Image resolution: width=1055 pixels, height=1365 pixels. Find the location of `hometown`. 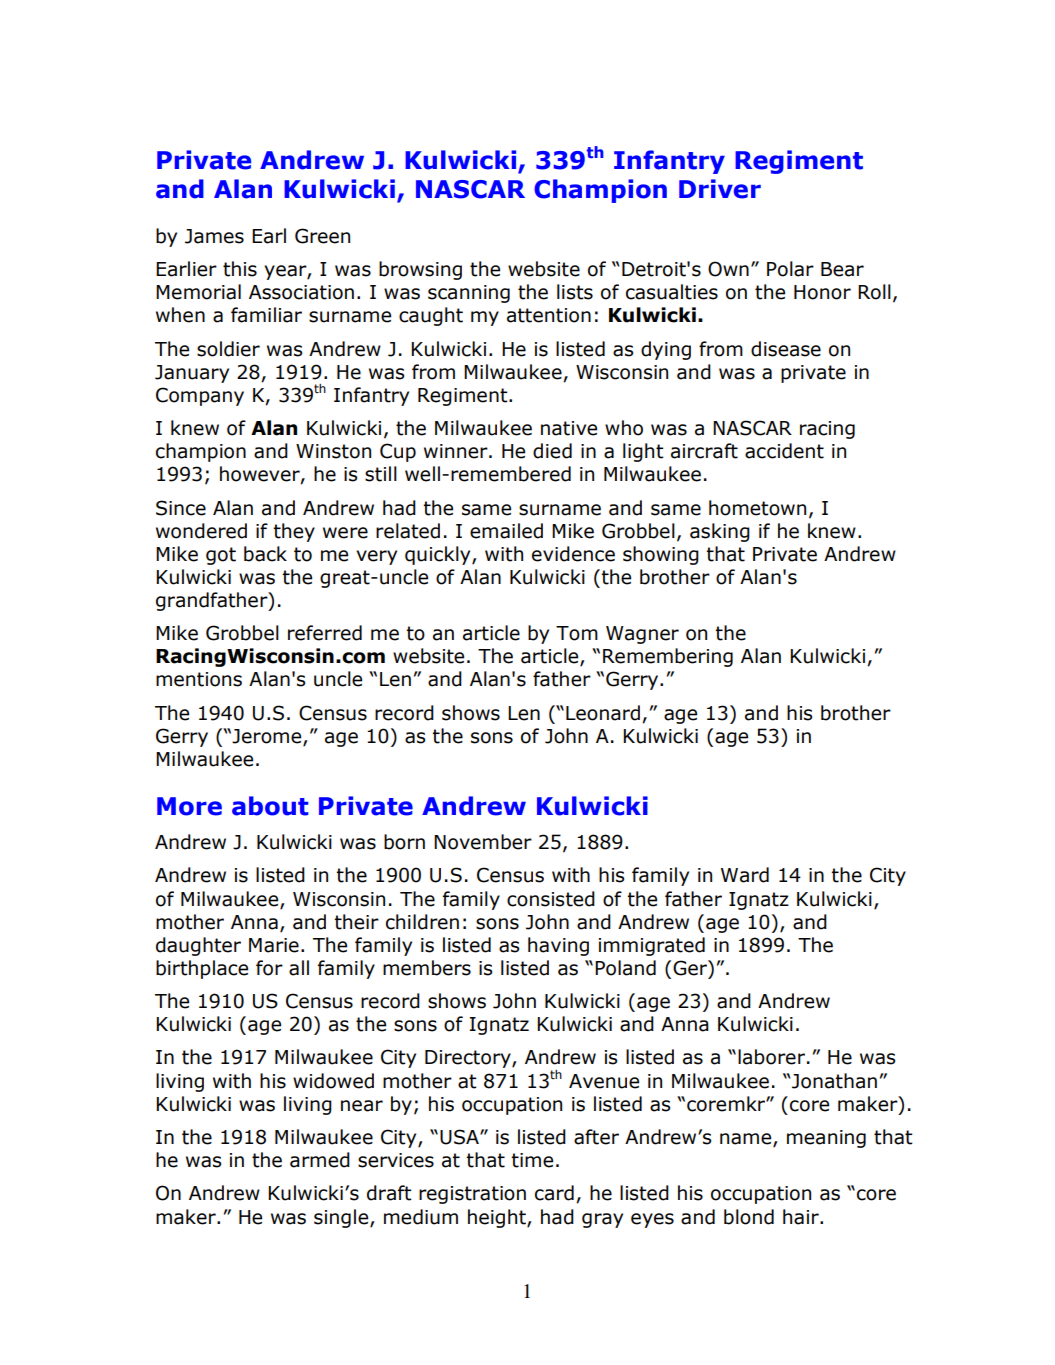

hometown is located at coordinates (757, 508).
